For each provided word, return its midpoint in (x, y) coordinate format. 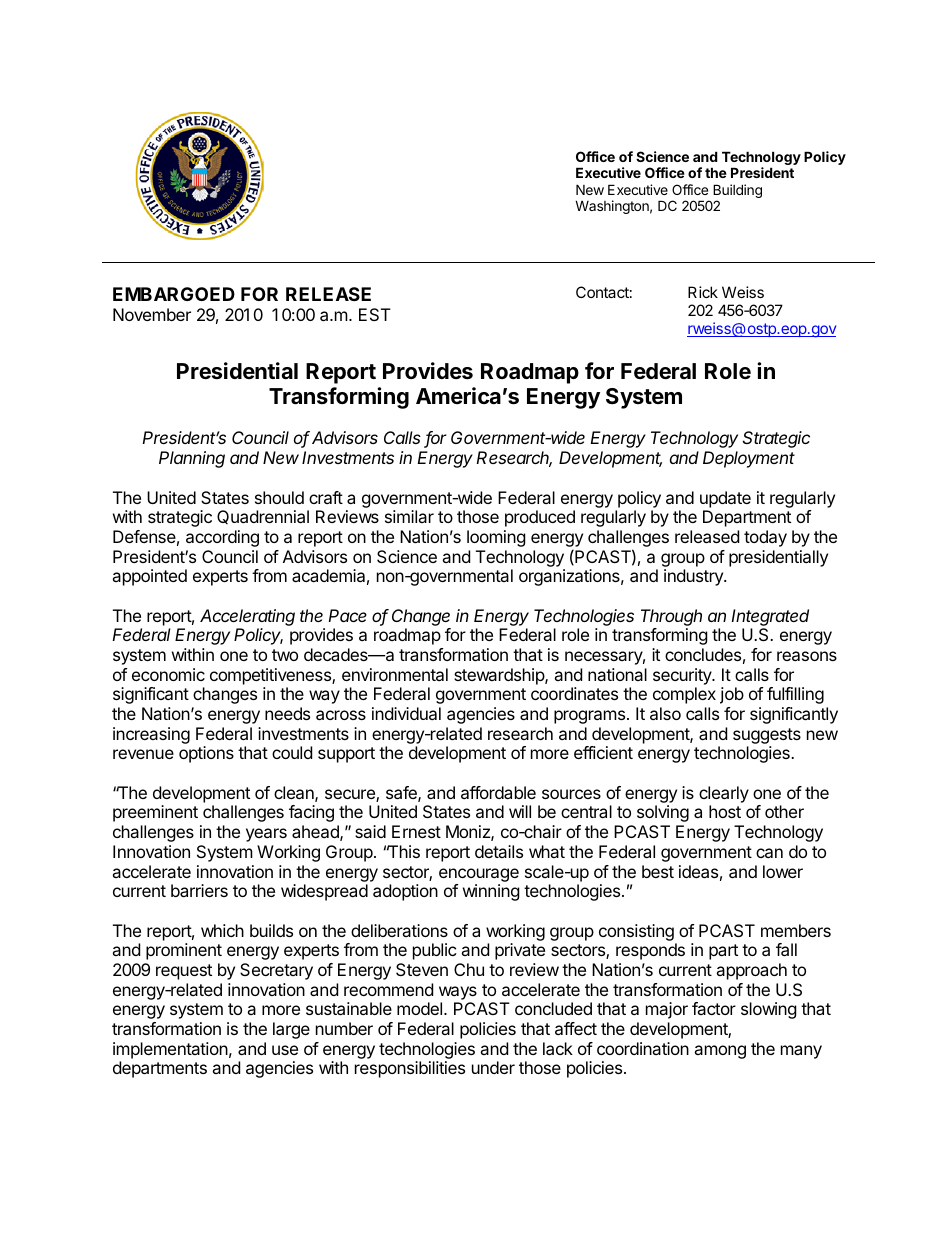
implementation (170, 1050)
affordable (498, 792)
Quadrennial (263, 517)
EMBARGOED (174, 294)
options (206, 754)
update (725, 499)
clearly (724, 794)
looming (496, 538)
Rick (703, 292)
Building (737, 192)
